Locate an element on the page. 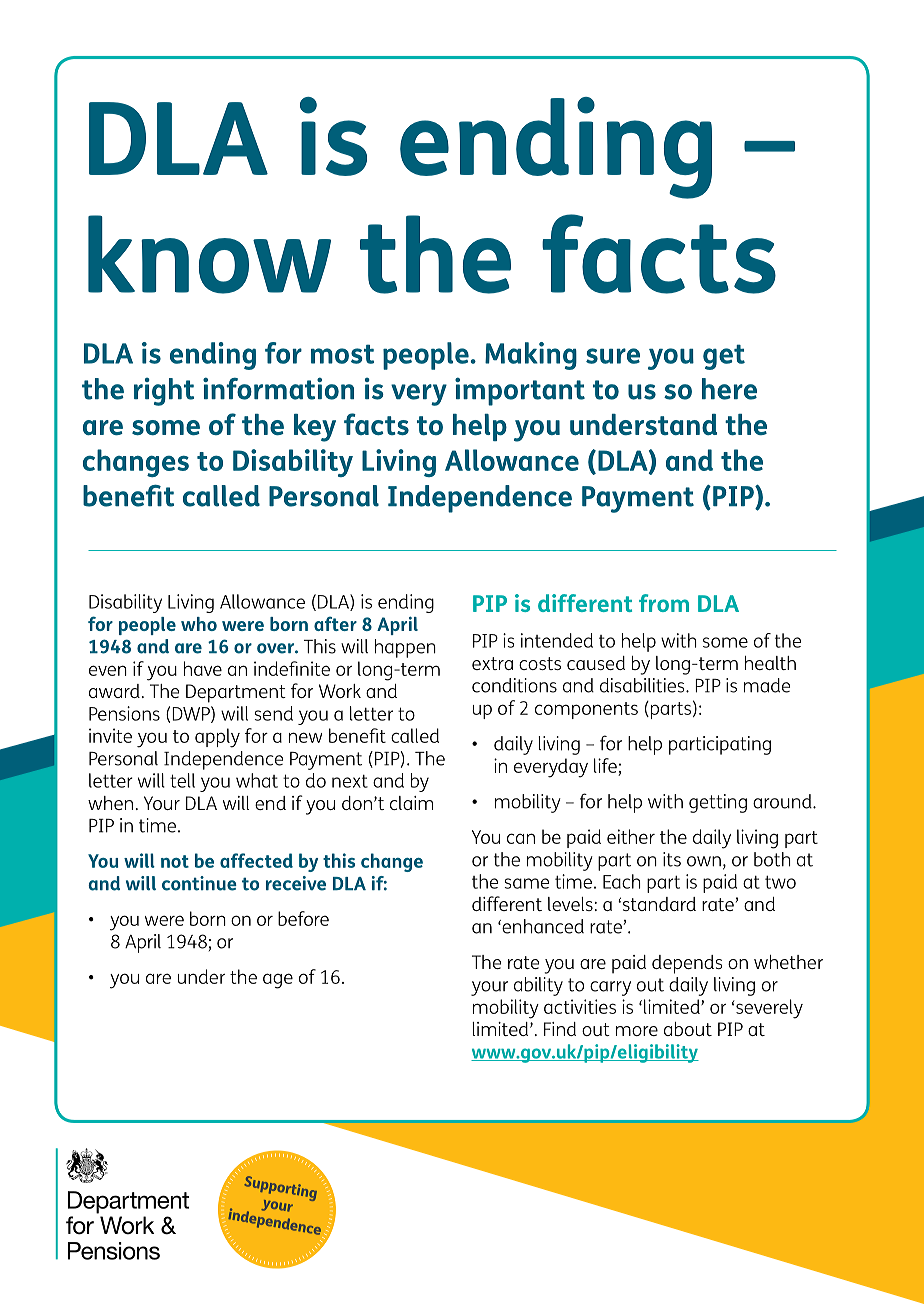 This document has width=924, height=1308. age is located at coordinates (278, 981).
